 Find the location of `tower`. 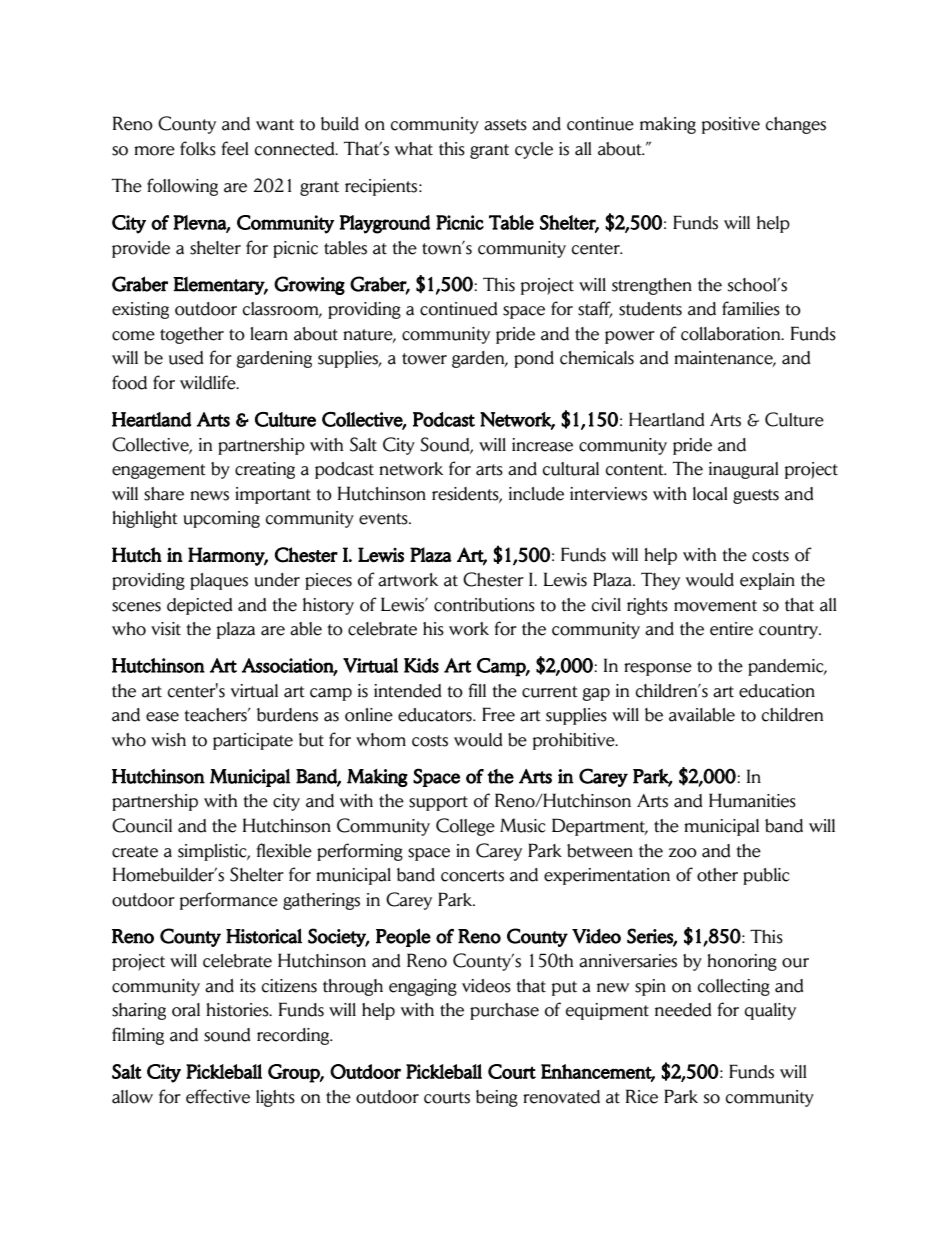

tower is located at coordinates (424, 359).
